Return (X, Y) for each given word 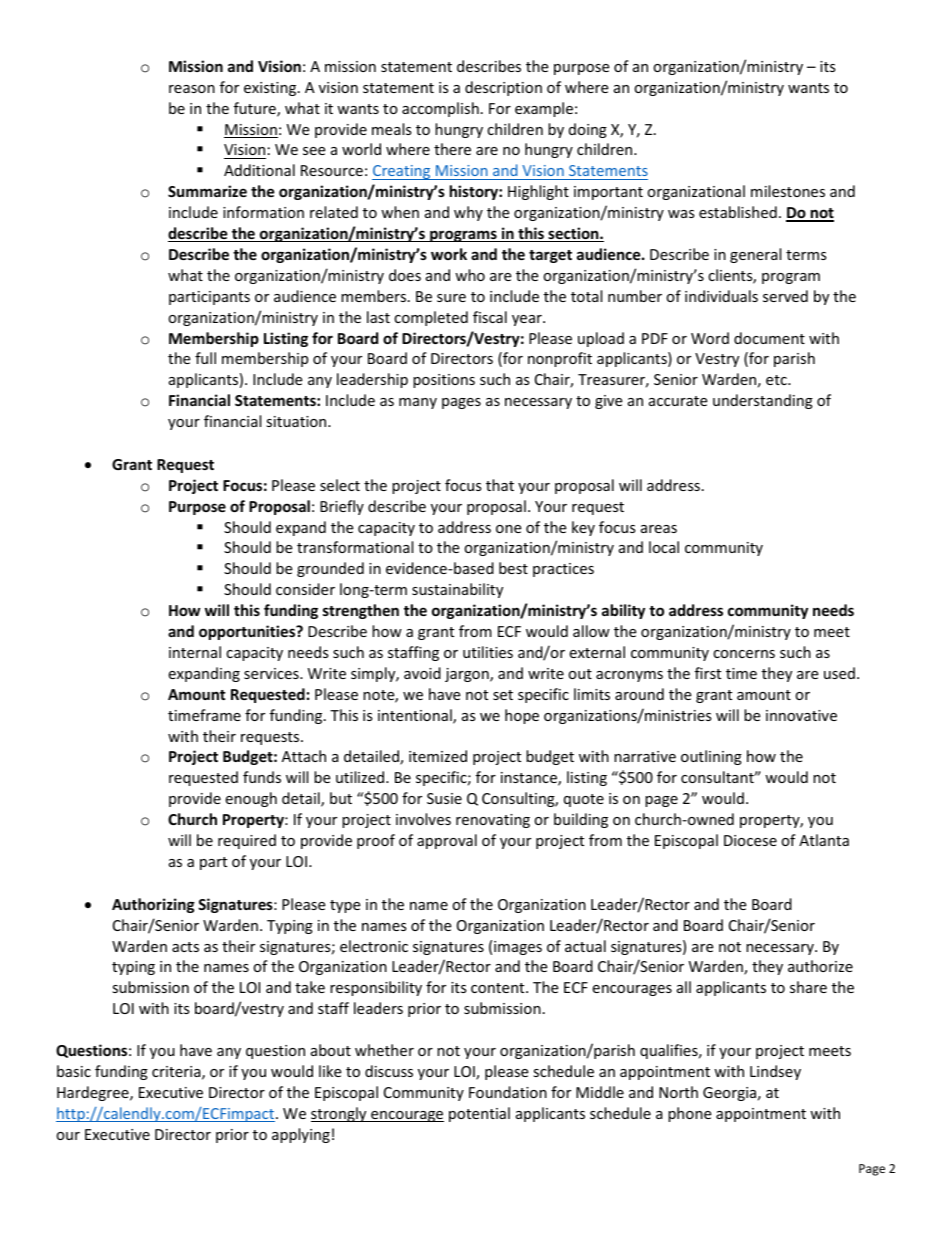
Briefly (342, 507)
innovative (801, 715)
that (500, 485)
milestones (788, 191)
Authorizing (153, 905)
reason (192, 89)
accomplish (440, 109)
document (769, 338)
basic (74, 1071)
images (518, 948)
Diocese (750, 840)
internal (195, 652)
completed (431, 318)
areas (659, 529)
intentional (416, 716)
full (205, 358)
